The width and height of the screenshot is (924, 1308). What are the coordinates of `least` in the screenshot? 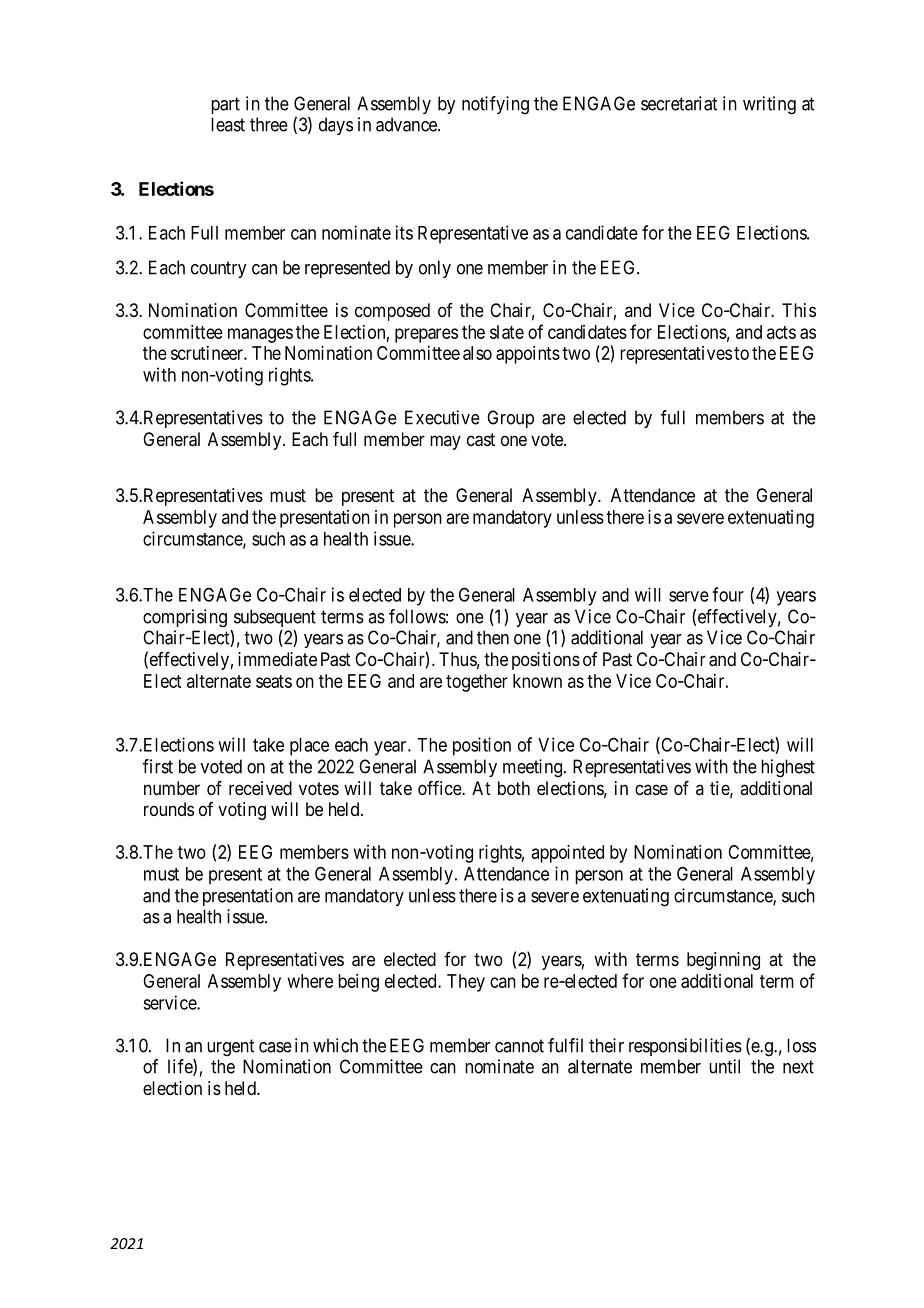 It's located at (228, 124).
